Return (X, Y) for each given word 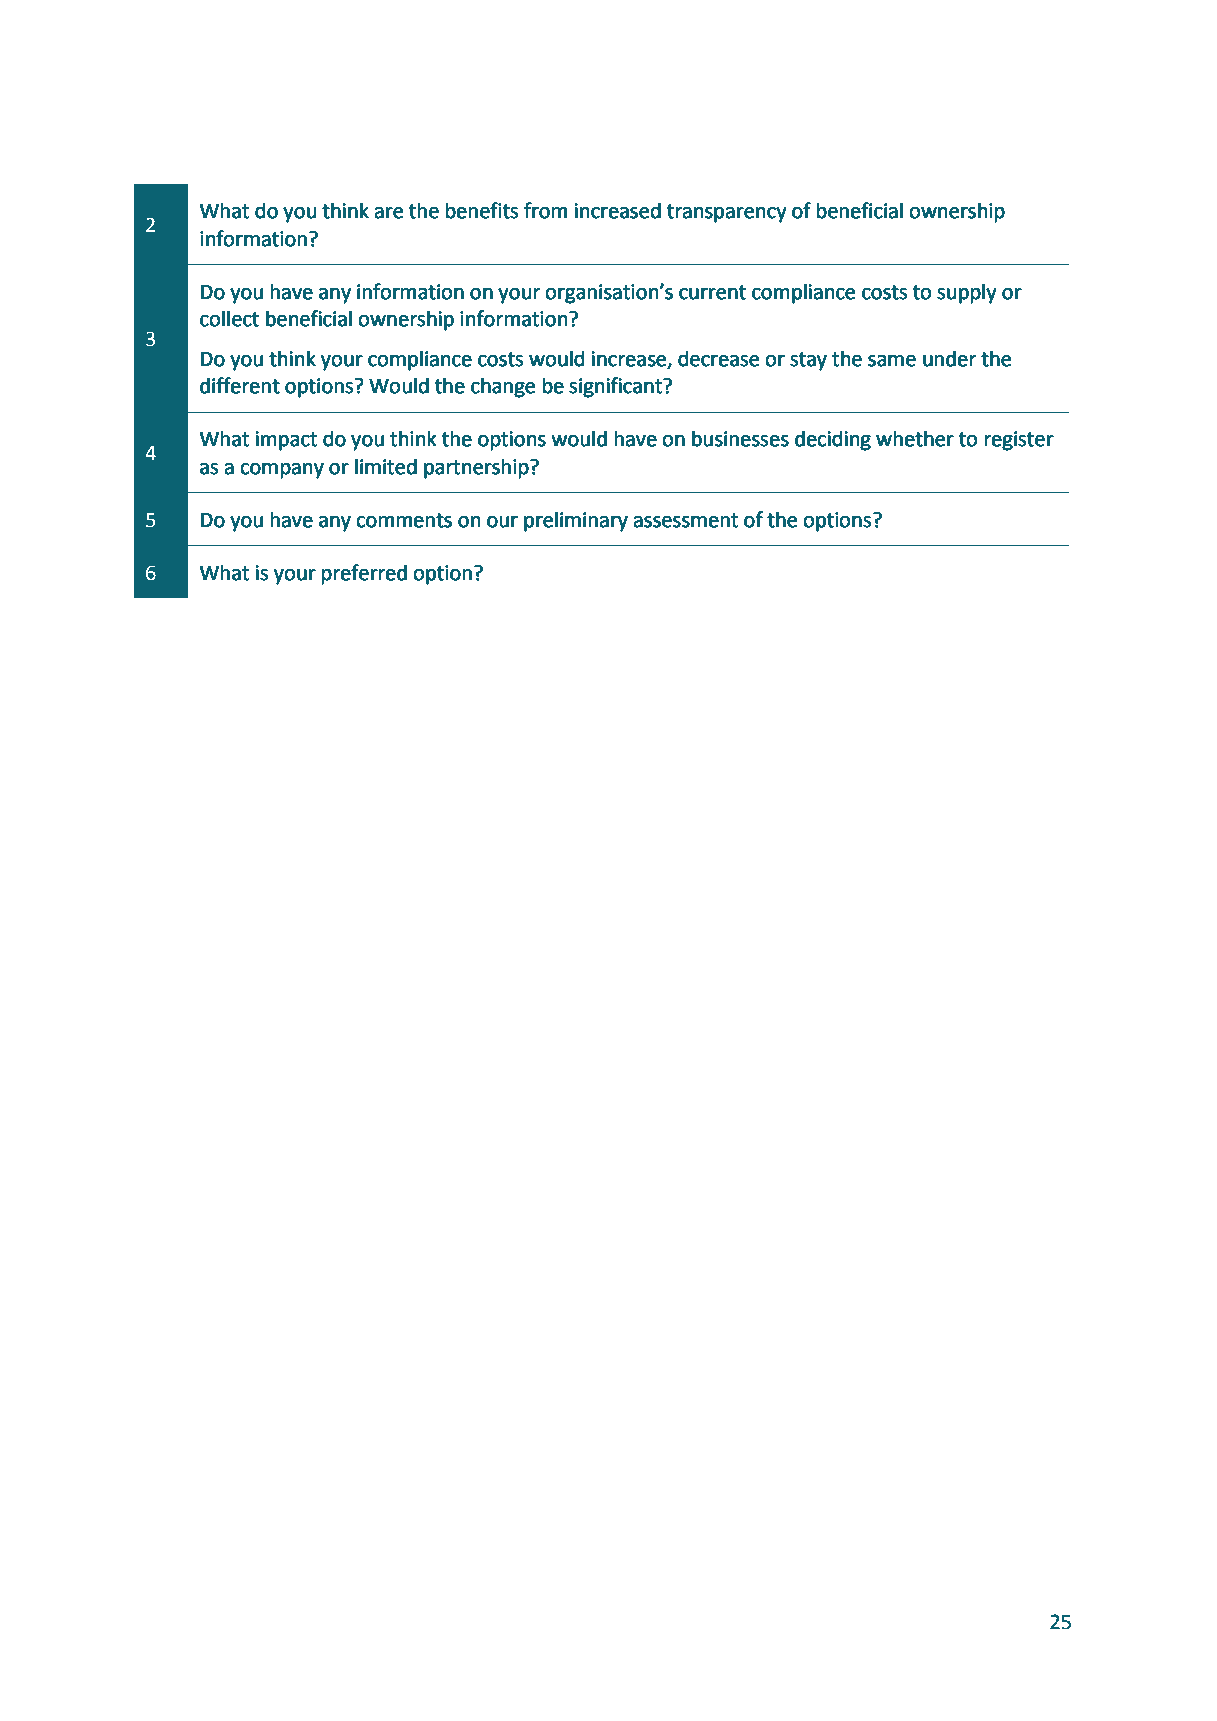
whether (914, 439)
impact (286, 440)
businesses (740, 439)
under (949, 359)
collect (229, 319)
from (545, 210)
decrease (718, 359)
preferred (364, 574)
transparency (726, 213)
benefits (482, 210)
